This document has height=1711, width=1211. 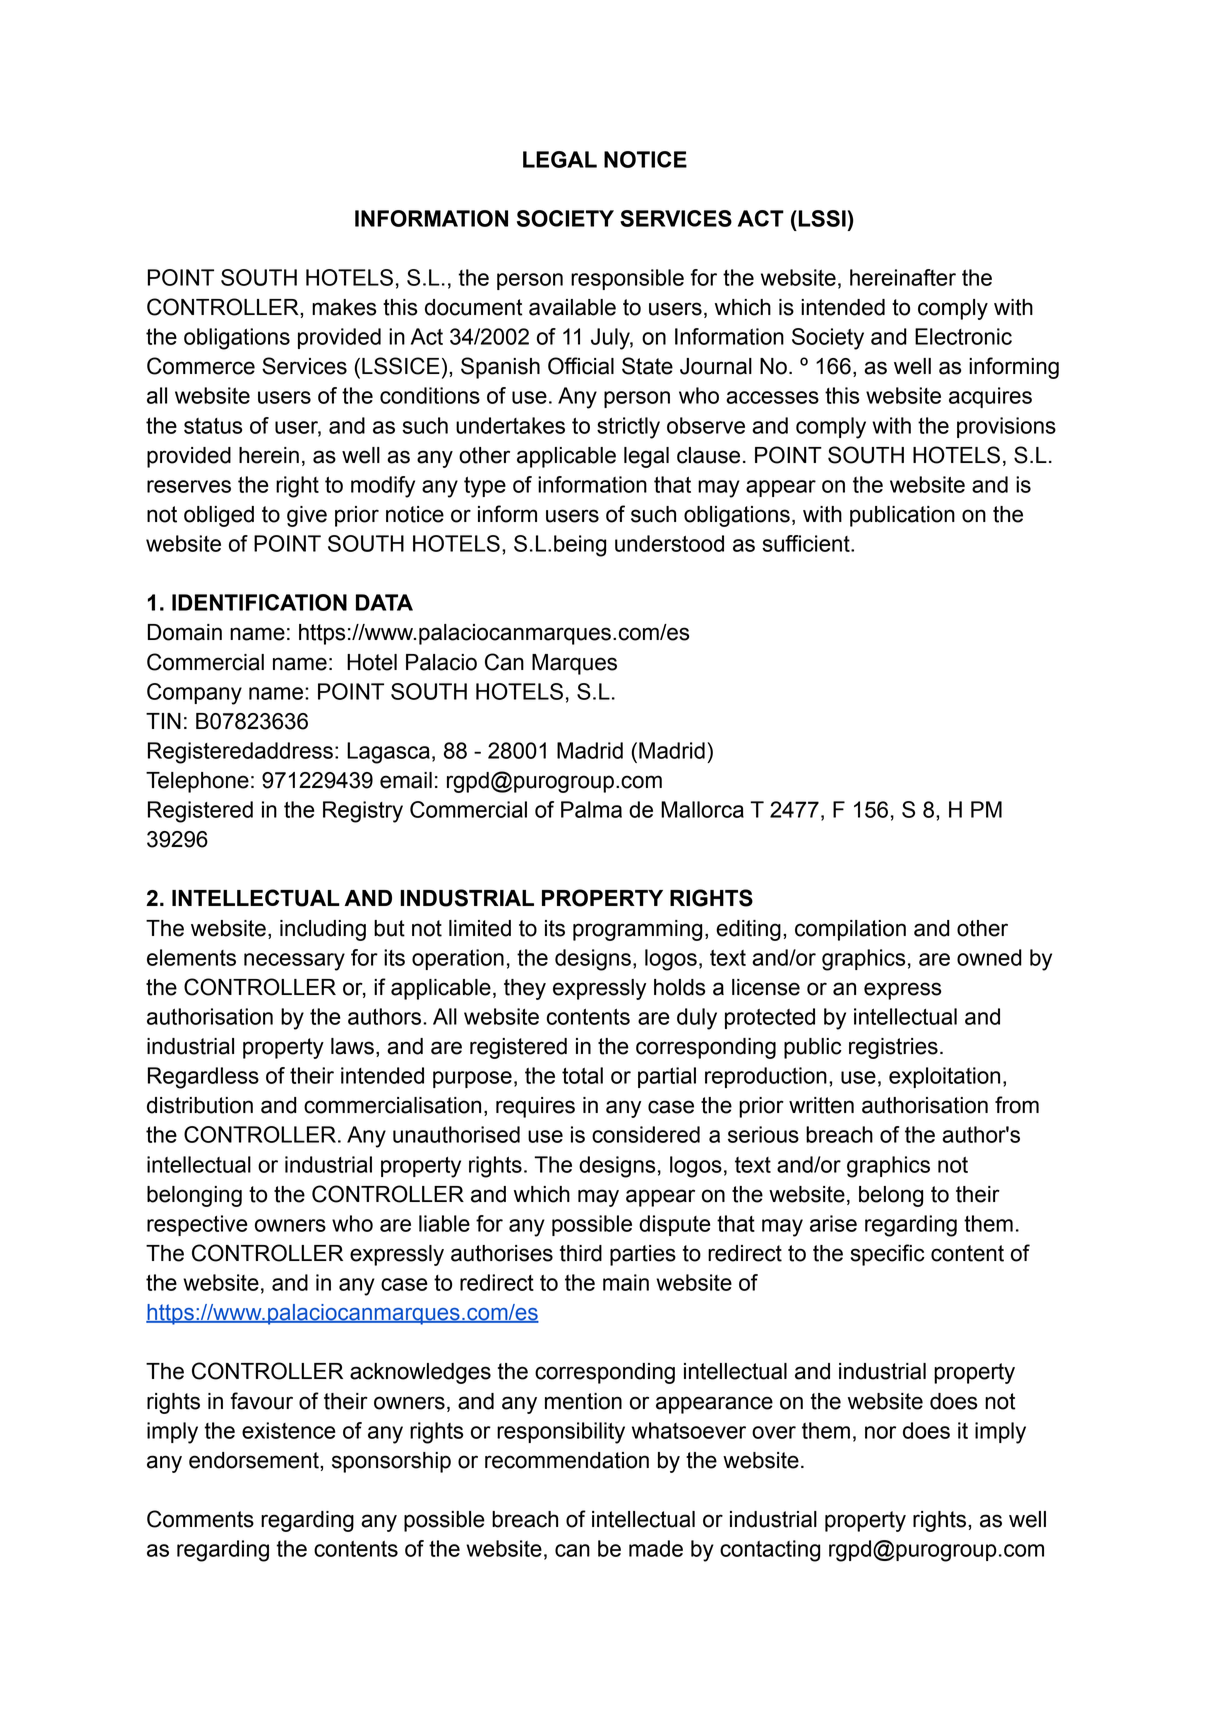 I want to click on programming, so click(x=637, y=930).
